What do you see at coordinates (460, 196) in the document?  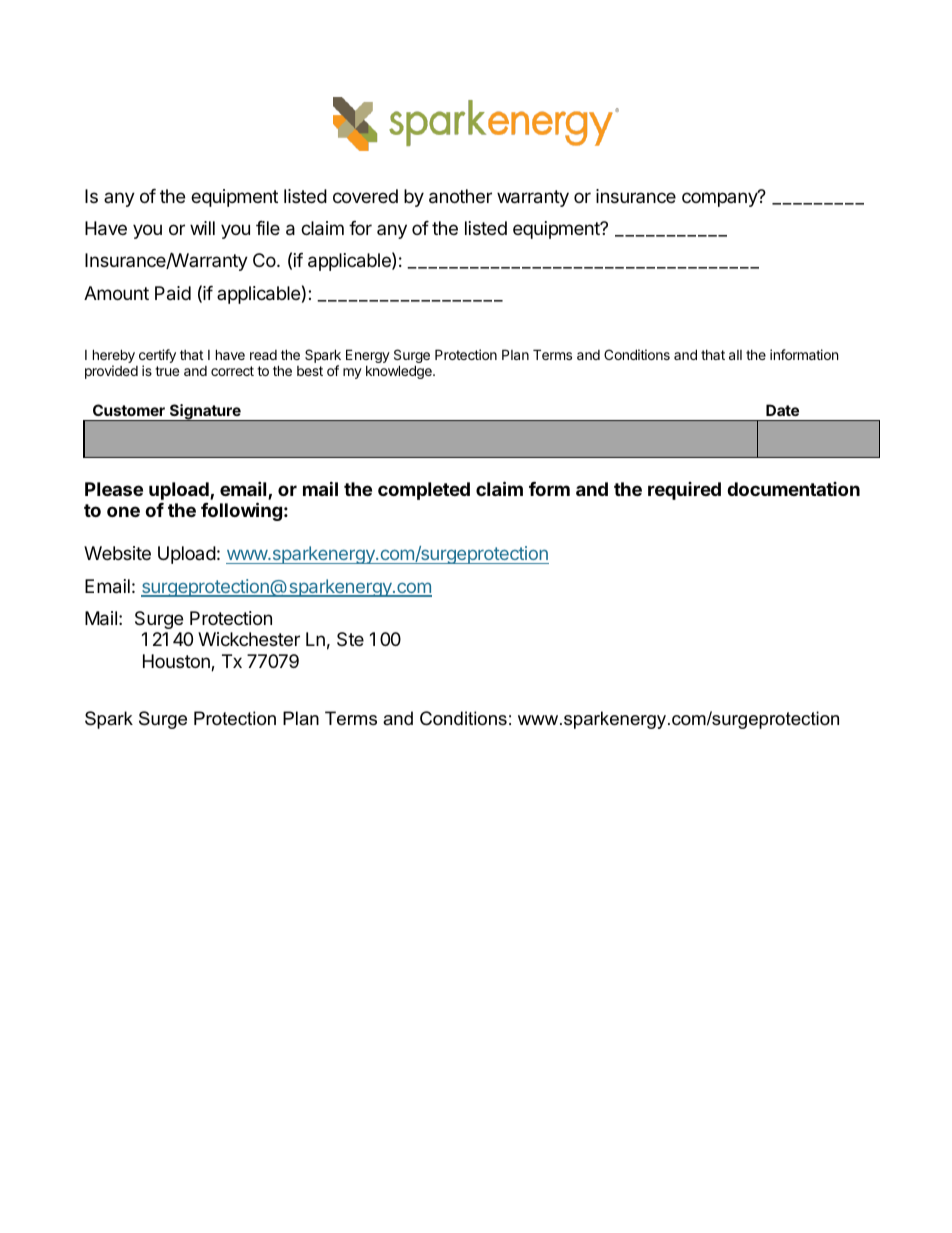 I see `another` at bounding box center [460, 196].
